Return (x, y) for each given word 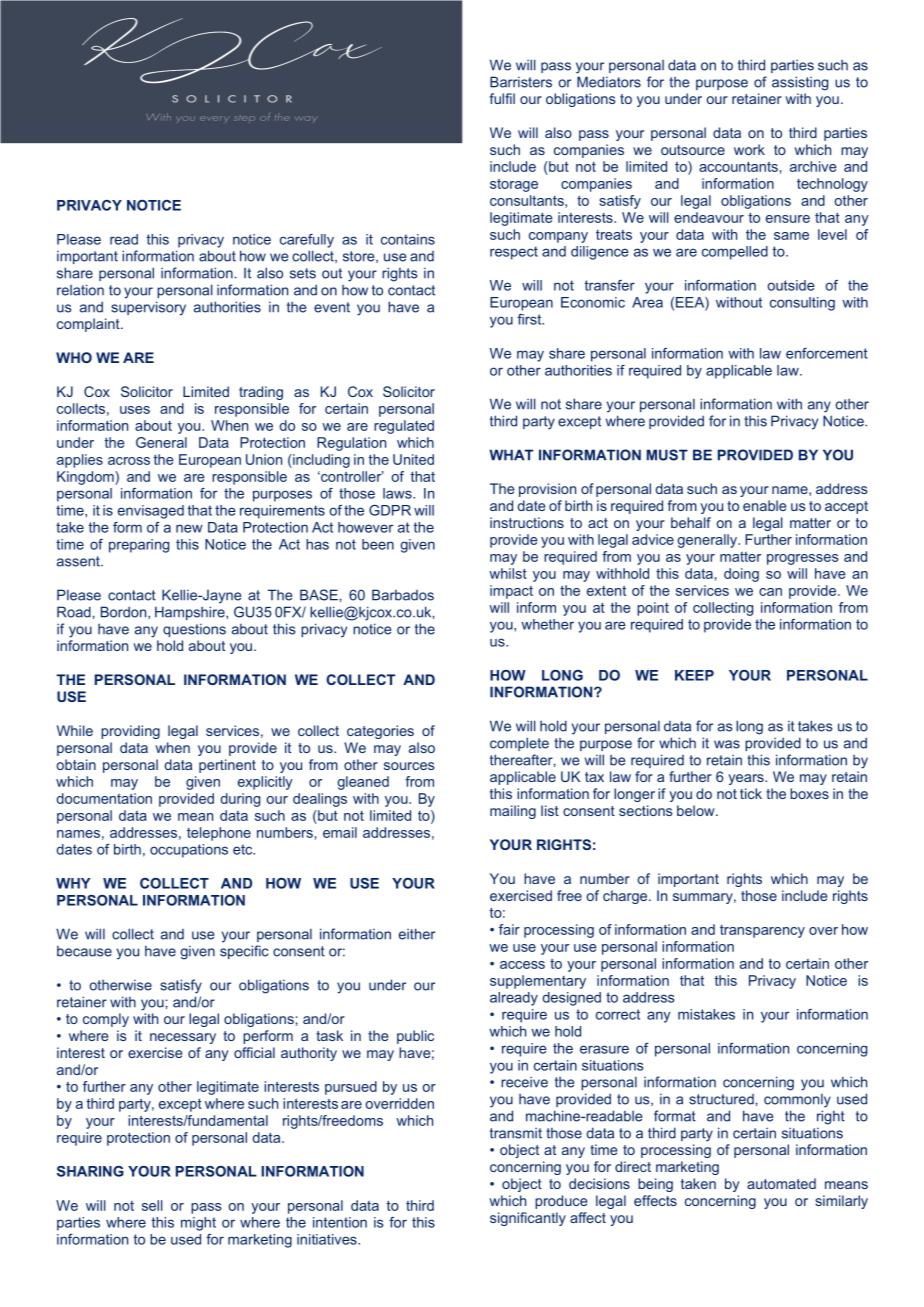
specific (244, 952)
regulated (404, 427)
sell (152, 1205)
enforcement (827, 353)
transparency (762, 931)
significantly (528, 1219)
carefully (307, 241)
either (417, 934)
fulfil (502, 98)
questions (194, 630)
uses (135, 410)
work (749, 149)
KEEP (694, 675)
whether (547, 624)
